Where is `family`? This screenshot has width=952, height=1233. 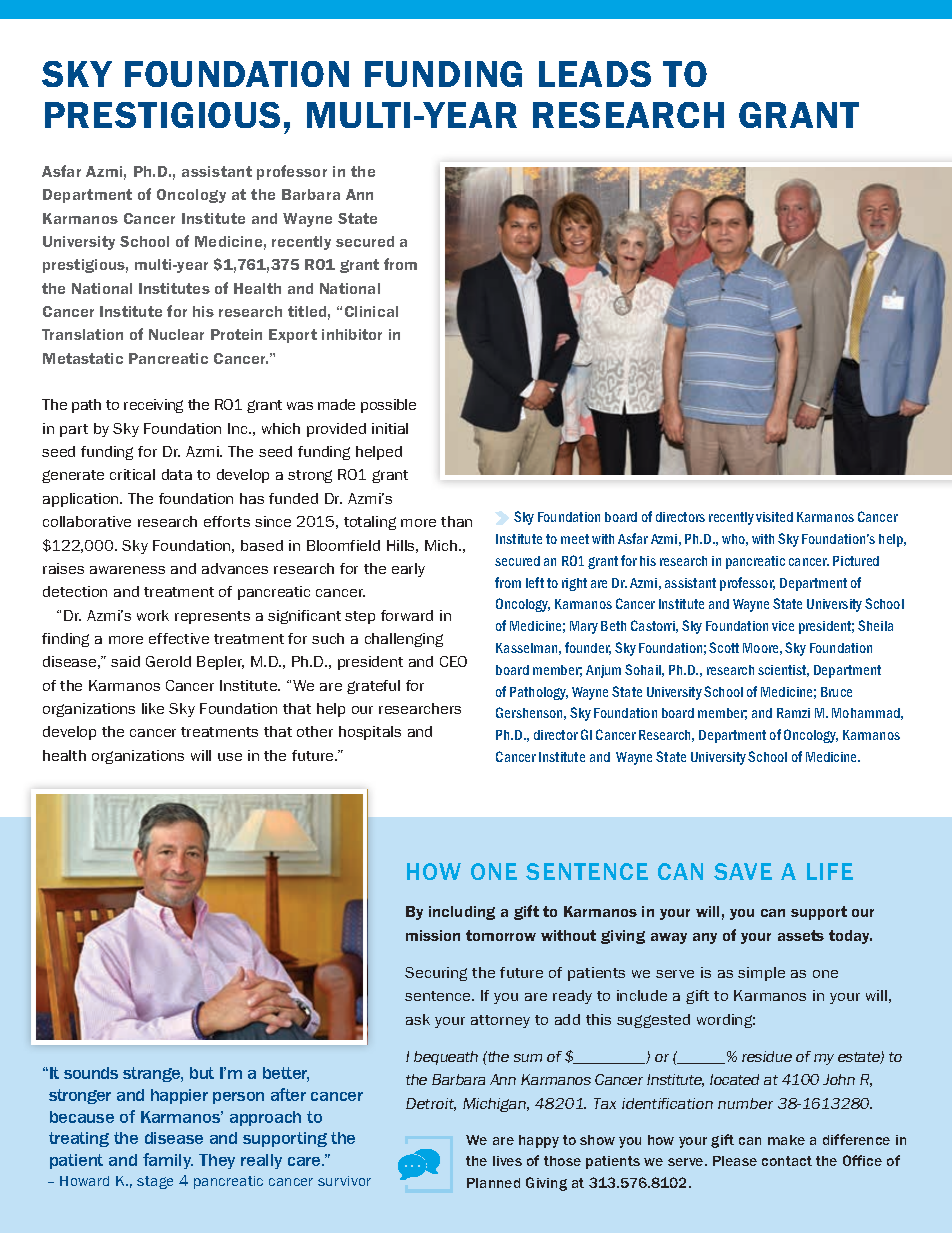
family is located at coordinates (168, 1161).
